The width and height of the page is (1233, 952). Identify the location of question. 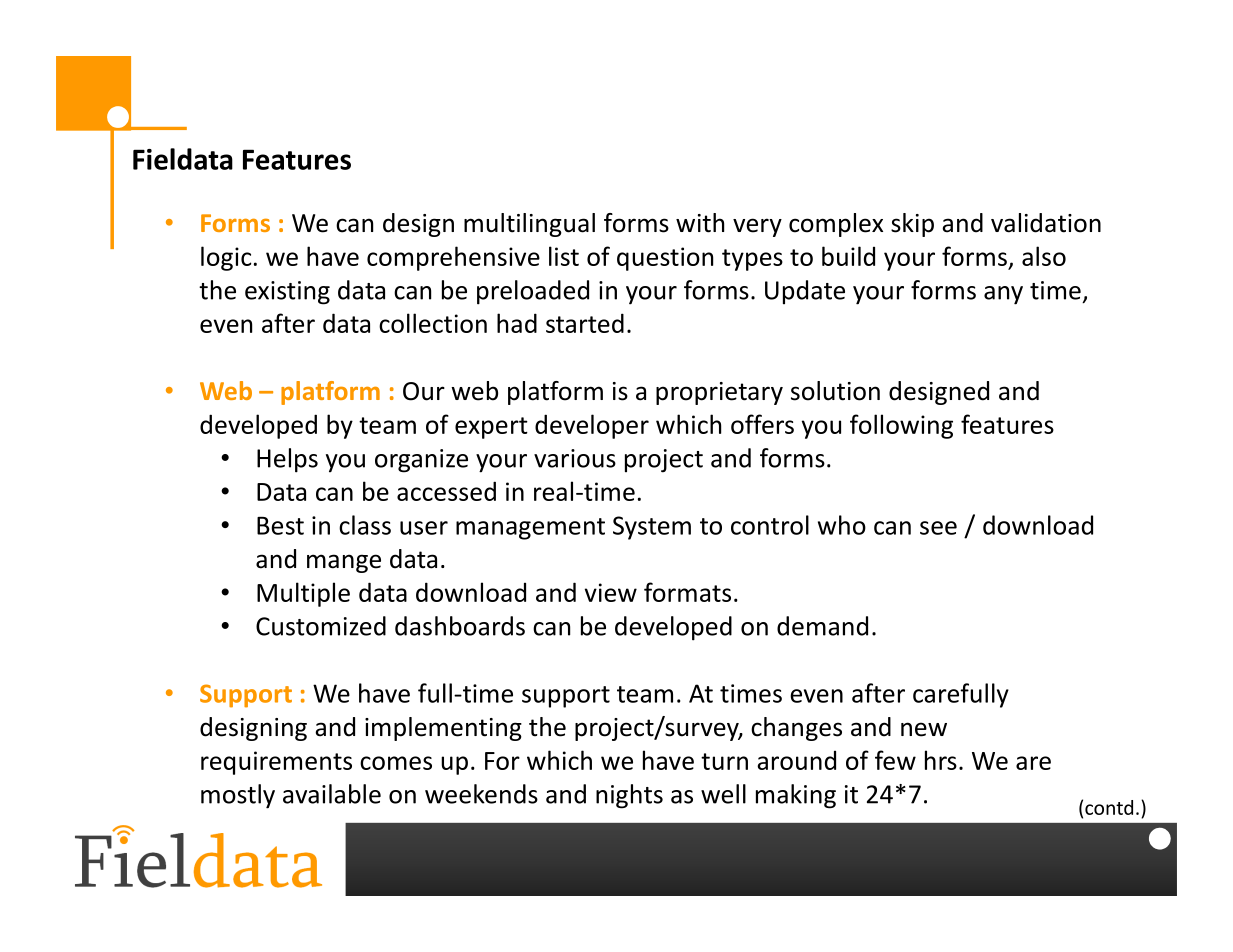
(665, 259).
